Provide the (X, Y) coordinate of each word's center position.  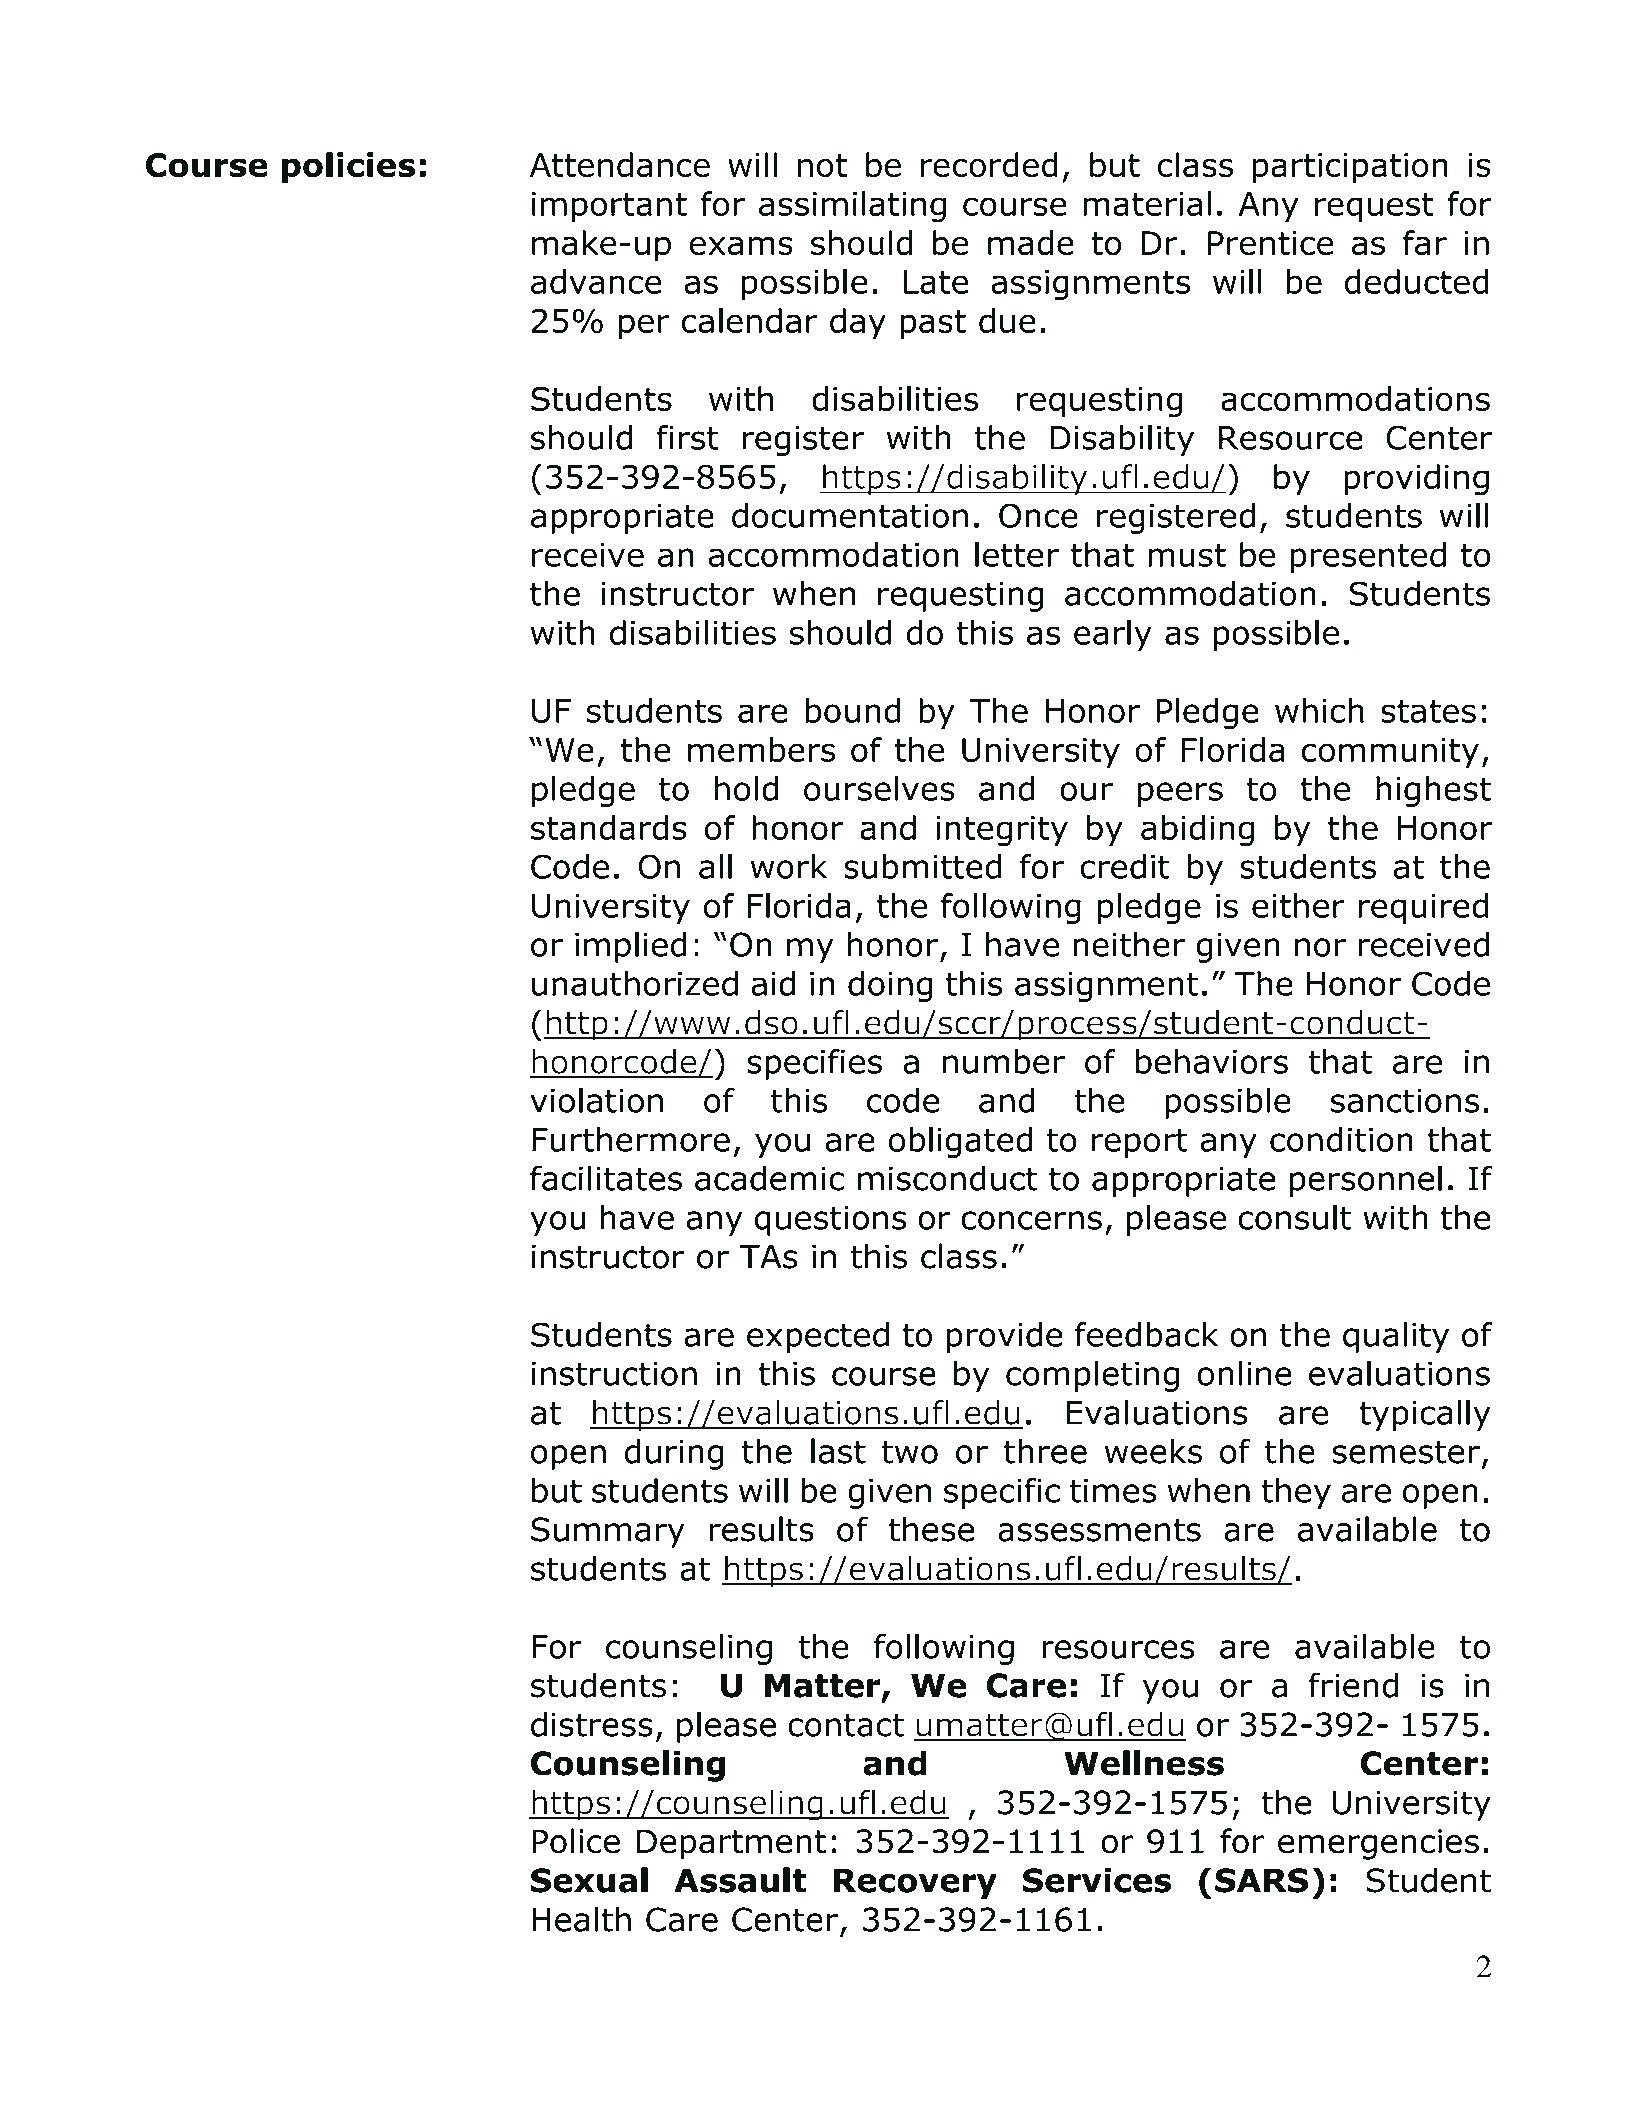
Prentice (1270, 243)
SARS (1262, 1880)
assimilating (852, 207)
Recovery (915, 1883)
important (609, 207)
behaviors (1212, 1061)
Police (576, 1841)
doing (890, 986)
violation (596, 1100)
